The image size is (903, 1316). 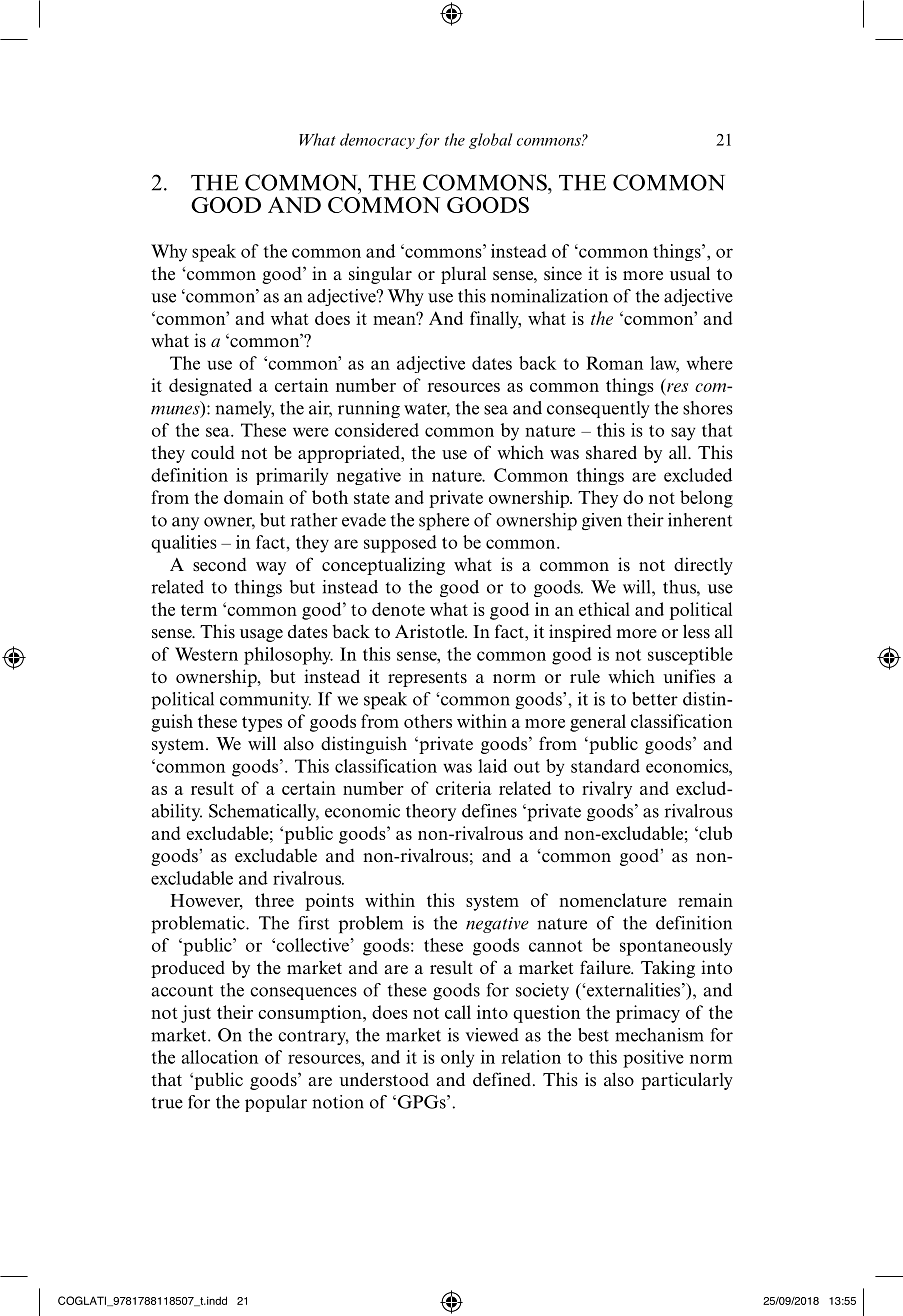 What do you see at coordinates (690, 273) in the screenshot?
I see `usual` at bounding box center [690, 273].
